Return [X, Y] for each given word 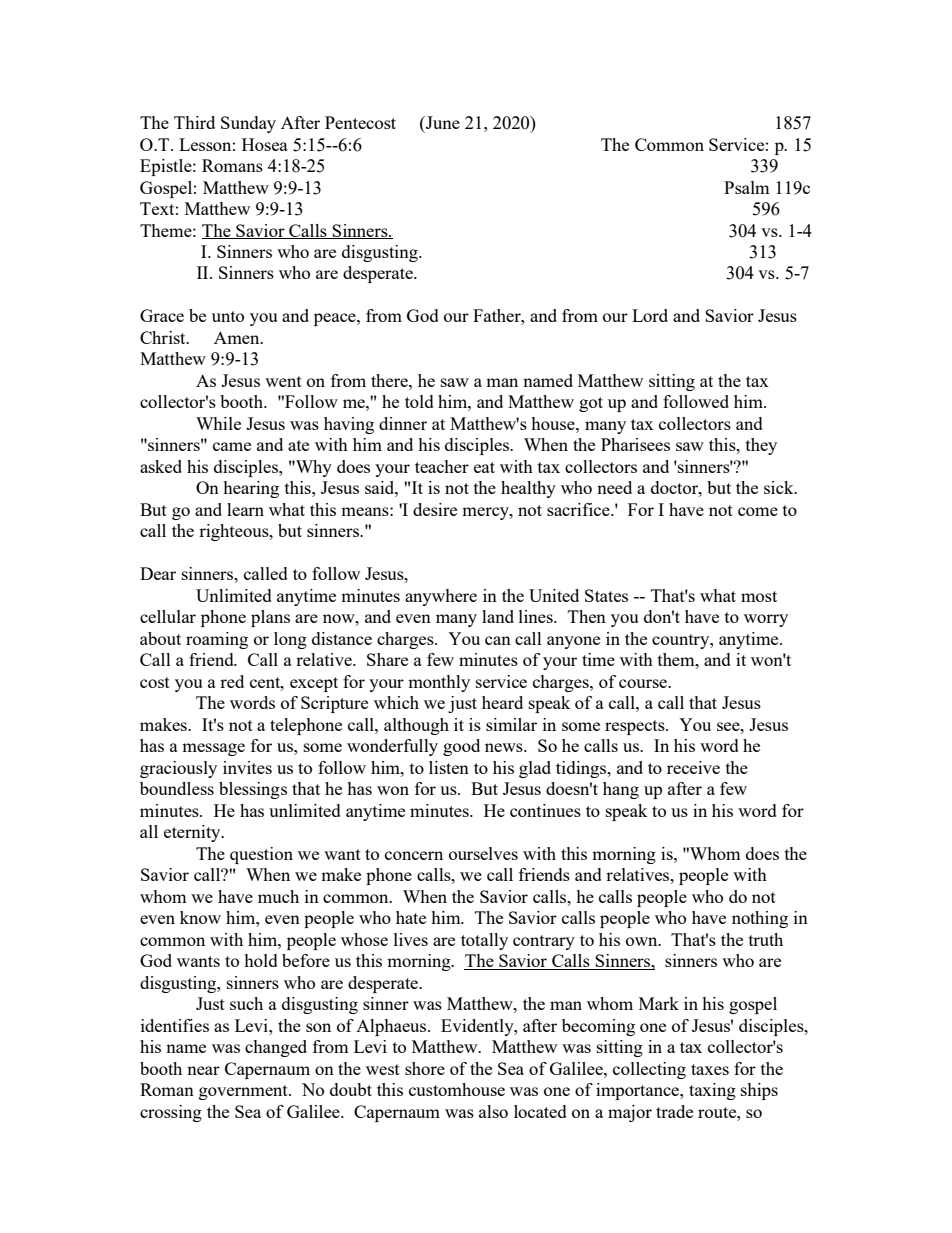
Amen [238, 337]
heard [502, 702]
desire [435, 509]
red [232, 681]
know [200, 917]
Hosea [265, 144]
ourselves [483, 853]
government [244, 1092]
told [419, 401]
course [644, 683]
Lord [650, 315]
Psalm [747, 187]
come [758, 511]
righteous [235, 532]
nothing [760, 919]
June [442, 122]
